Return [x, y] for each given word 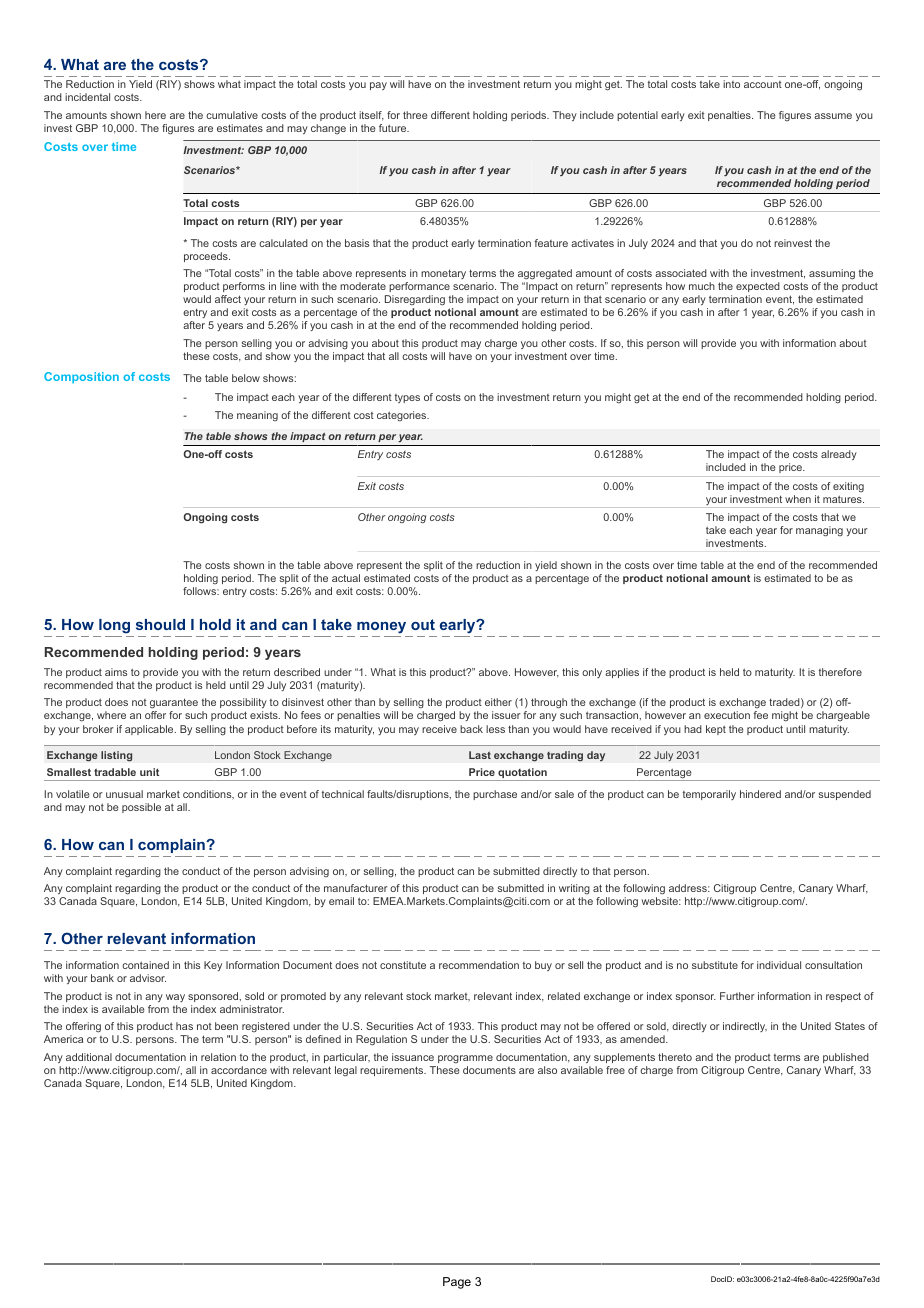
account [763, 84]
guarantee [174, 705]
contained [145, 965]
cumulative [232, 115]
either [498, 702]
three [415, 115]
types [407, 398]
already [839, 455]
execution [727, 715]
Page [457, 1283]
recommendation [479, 965]
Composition [81, 378]
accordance [239, 1070]
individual [779, 965]
